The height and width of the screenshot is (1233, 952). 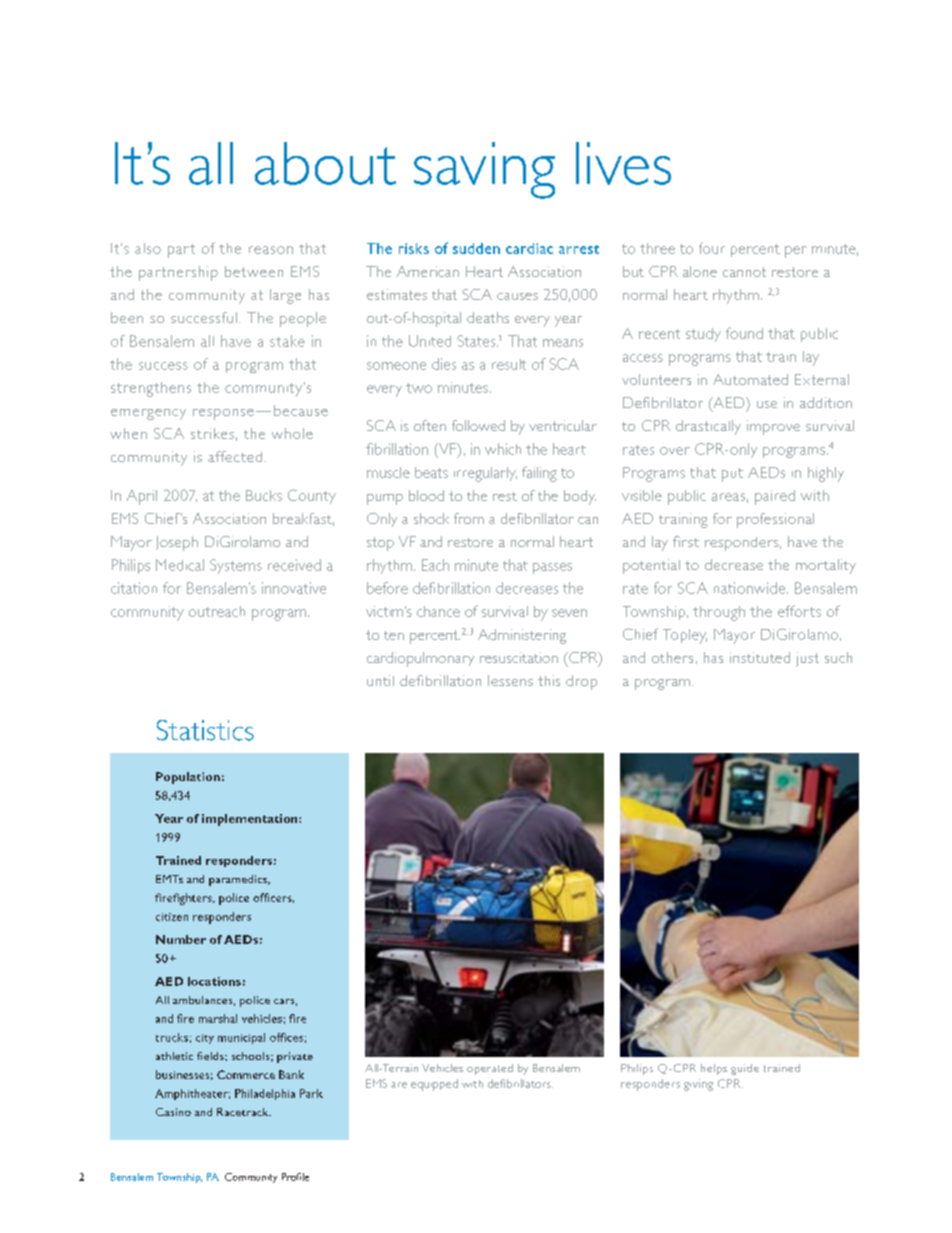 What do you see at coordinates (712, 248) in the screenshot?
I see `four` at bounding box center [712, 248].
